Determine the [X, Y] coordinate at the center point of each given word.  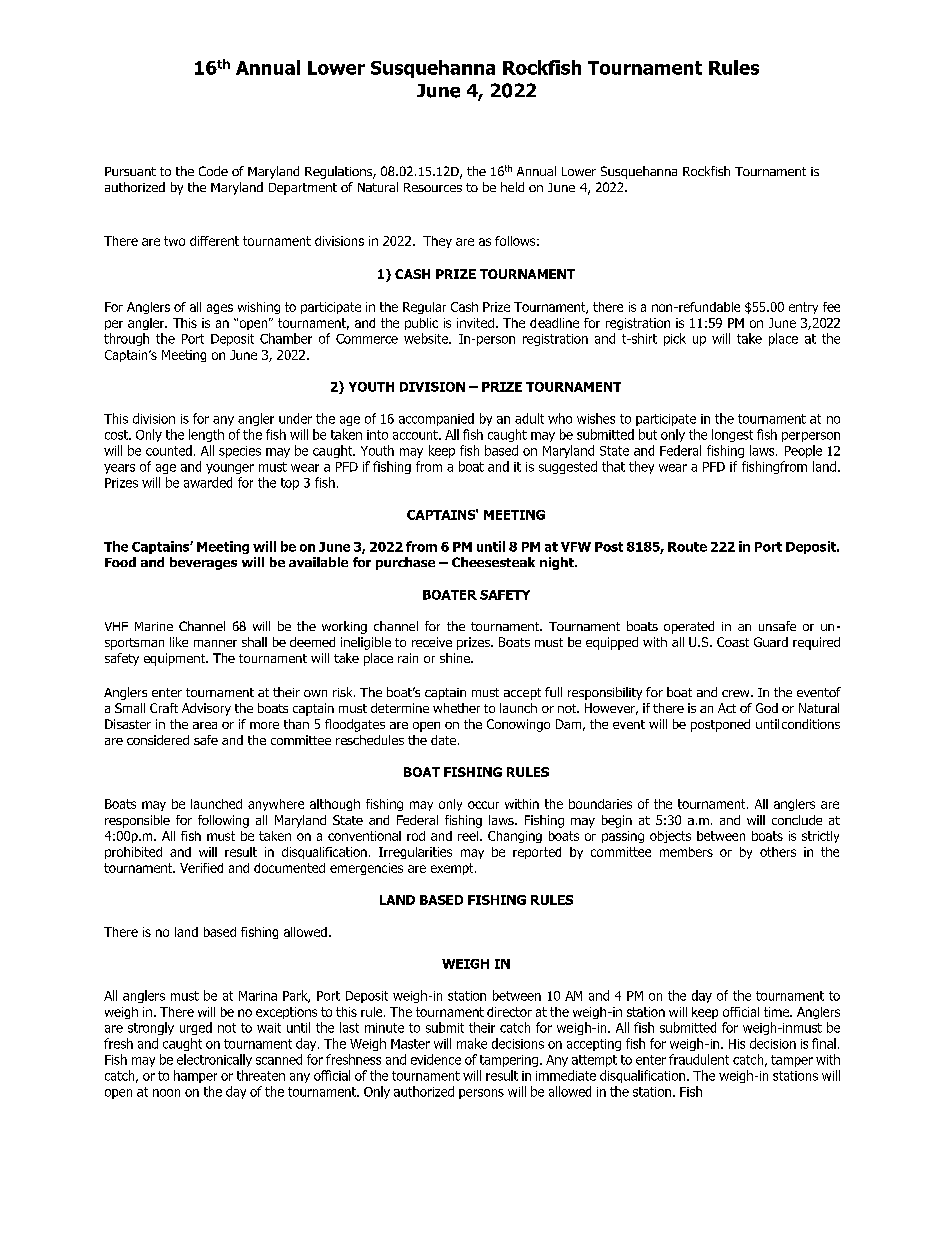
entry [803, 308]
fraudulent [699, 1059]
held [512, 187]
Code [213, 171]
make [472, 1043]
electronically [214, 1060]
